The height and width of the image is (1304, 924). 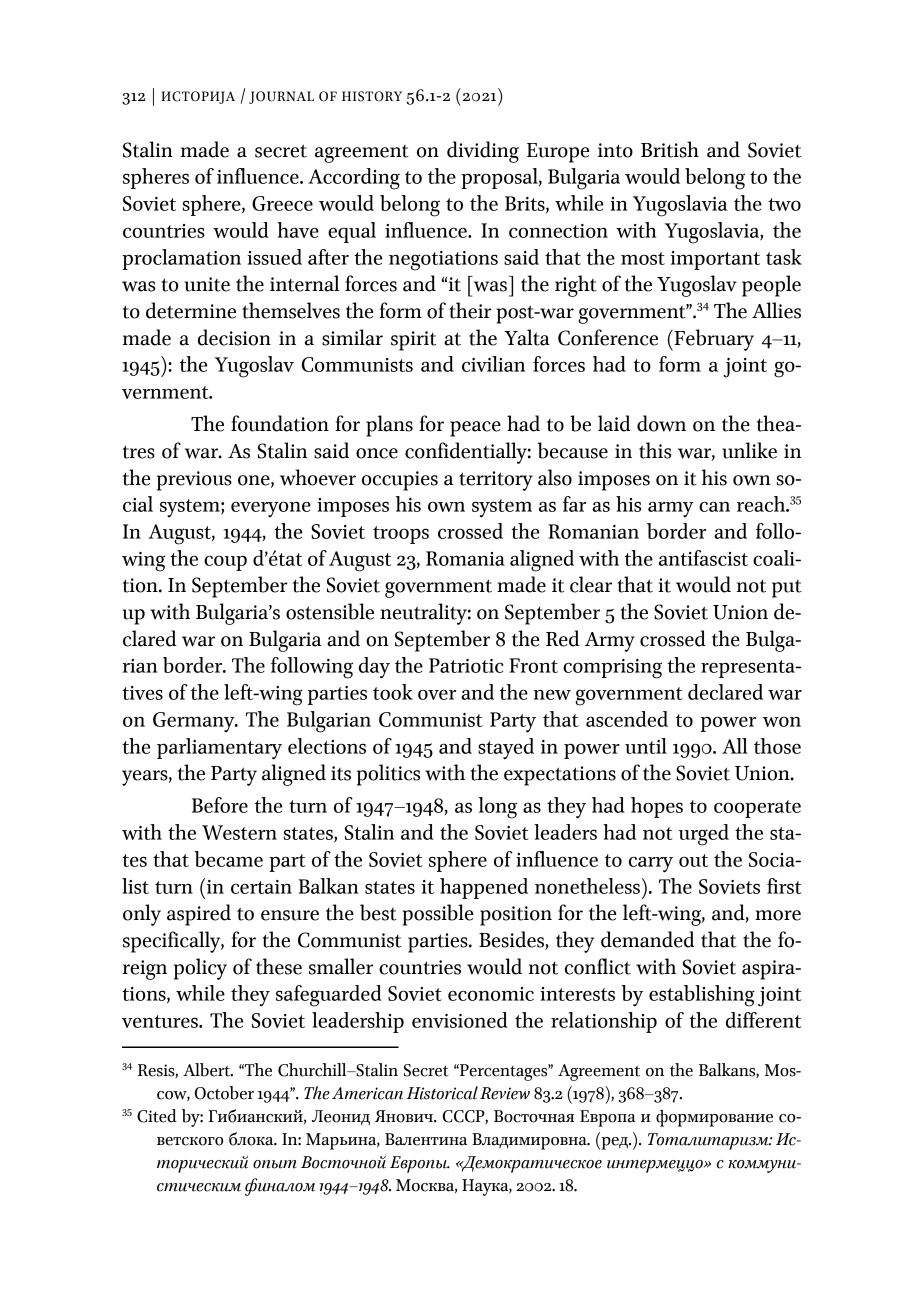 What do you see at coordinates (483, 152) in the image?
I see `dividing` at bounding box center [483, 152].
